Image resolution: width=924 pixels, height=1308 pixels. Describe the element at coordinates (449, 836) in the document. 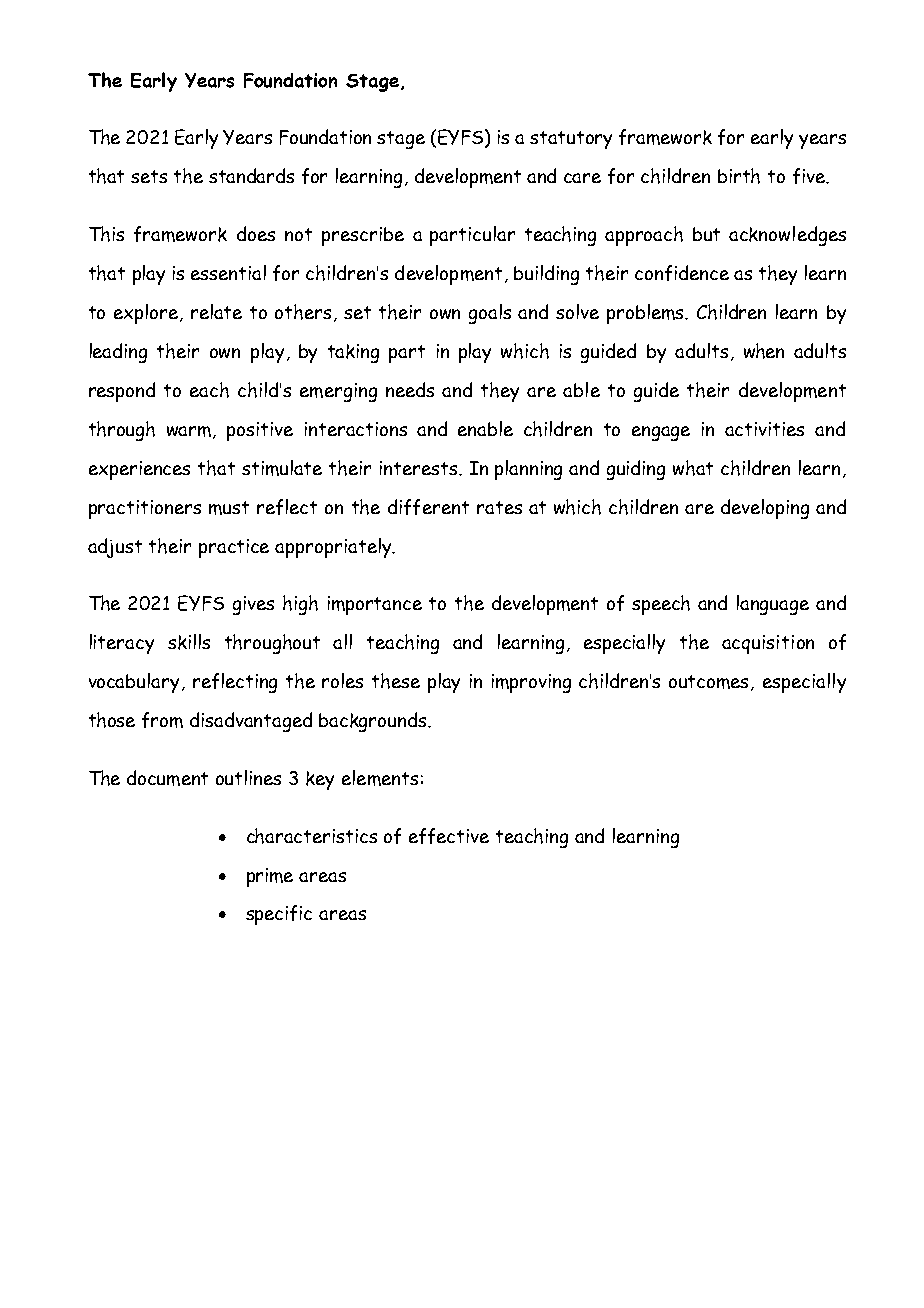

I see `effective` at that location.
